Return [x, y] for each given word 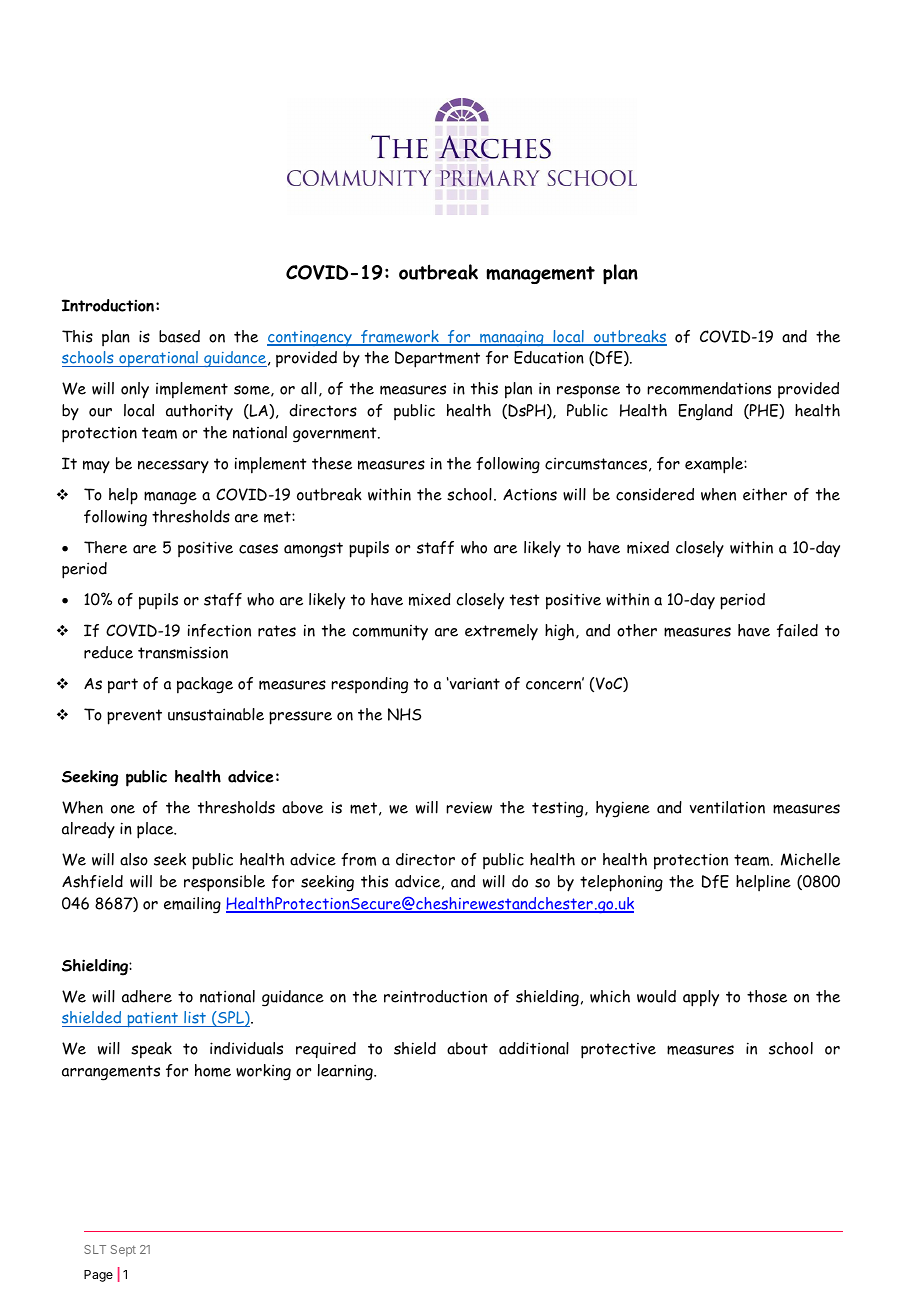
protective [618, 1051]
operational [158, 359]
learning [346, 1072]
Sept [123, 1251]
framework [400, 338]
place [156, 830]
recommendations [709, 388]
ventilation [727, 807]
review [469, 807]
